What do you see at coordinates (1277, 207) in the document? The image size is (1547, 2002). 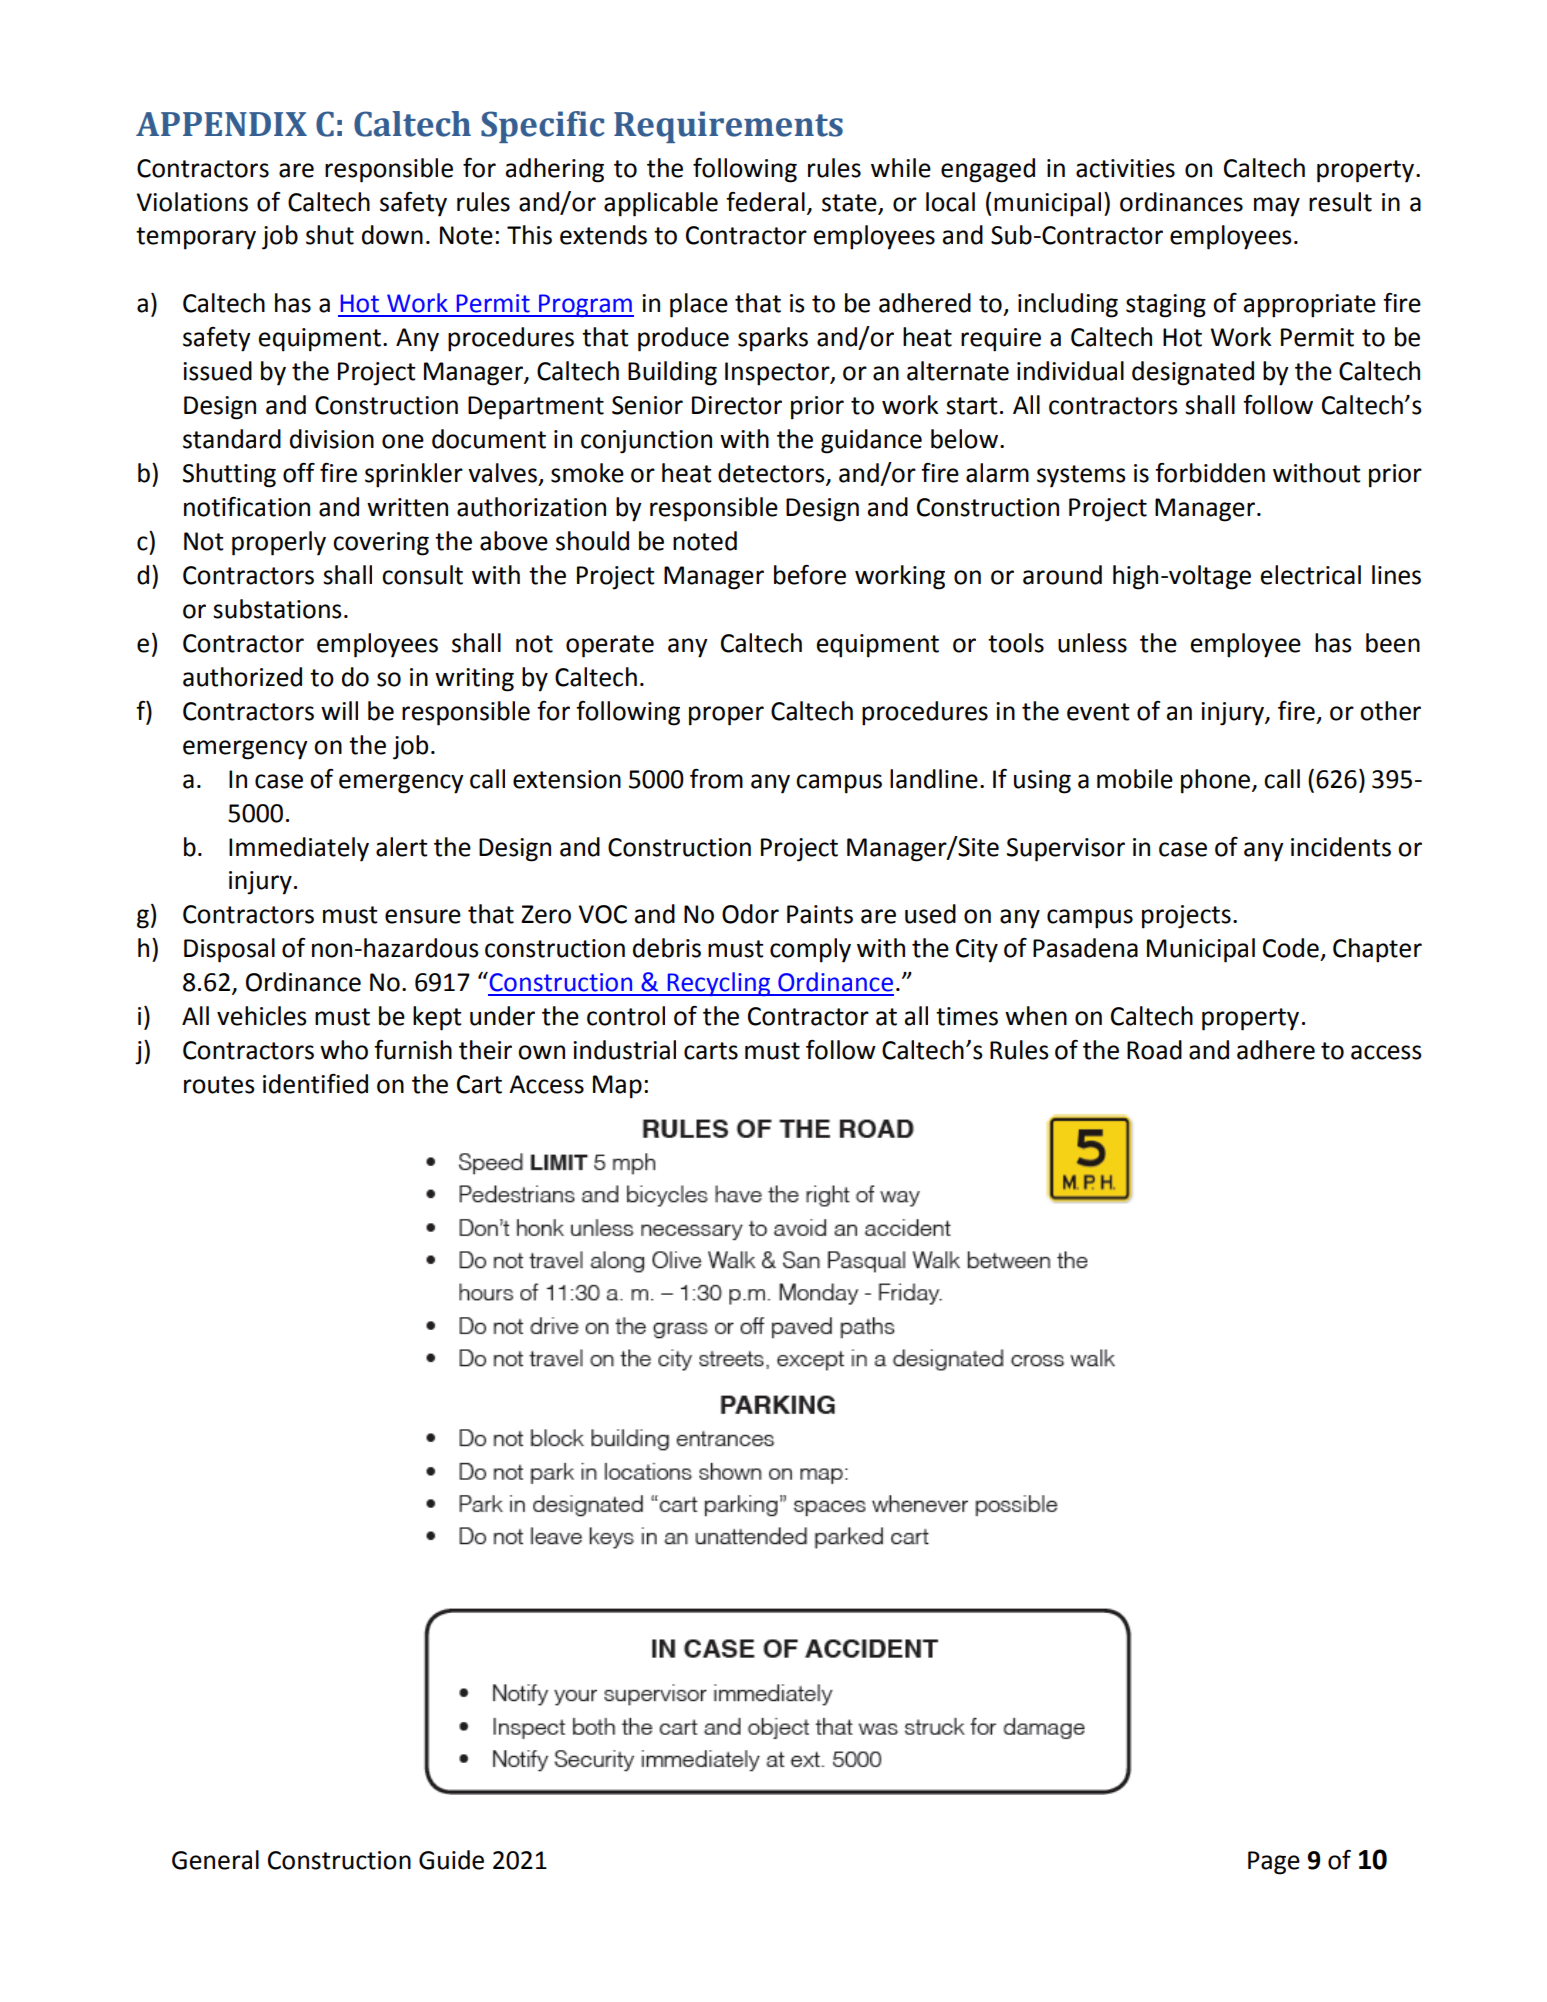 I see `may` at bounding box center [1277, 207].
